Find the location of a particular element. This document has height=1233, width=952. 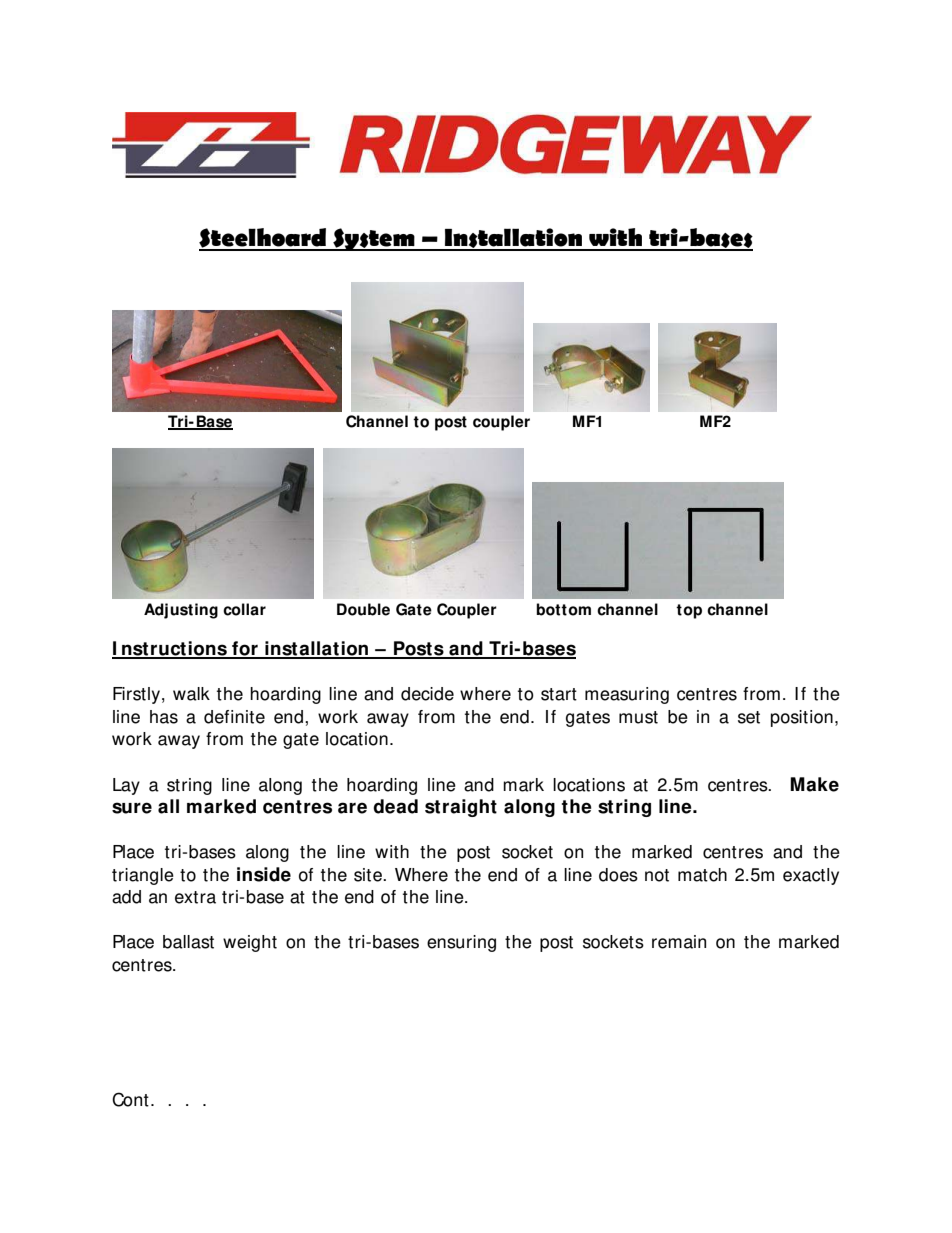

top is located at coordinates (689, 611).
